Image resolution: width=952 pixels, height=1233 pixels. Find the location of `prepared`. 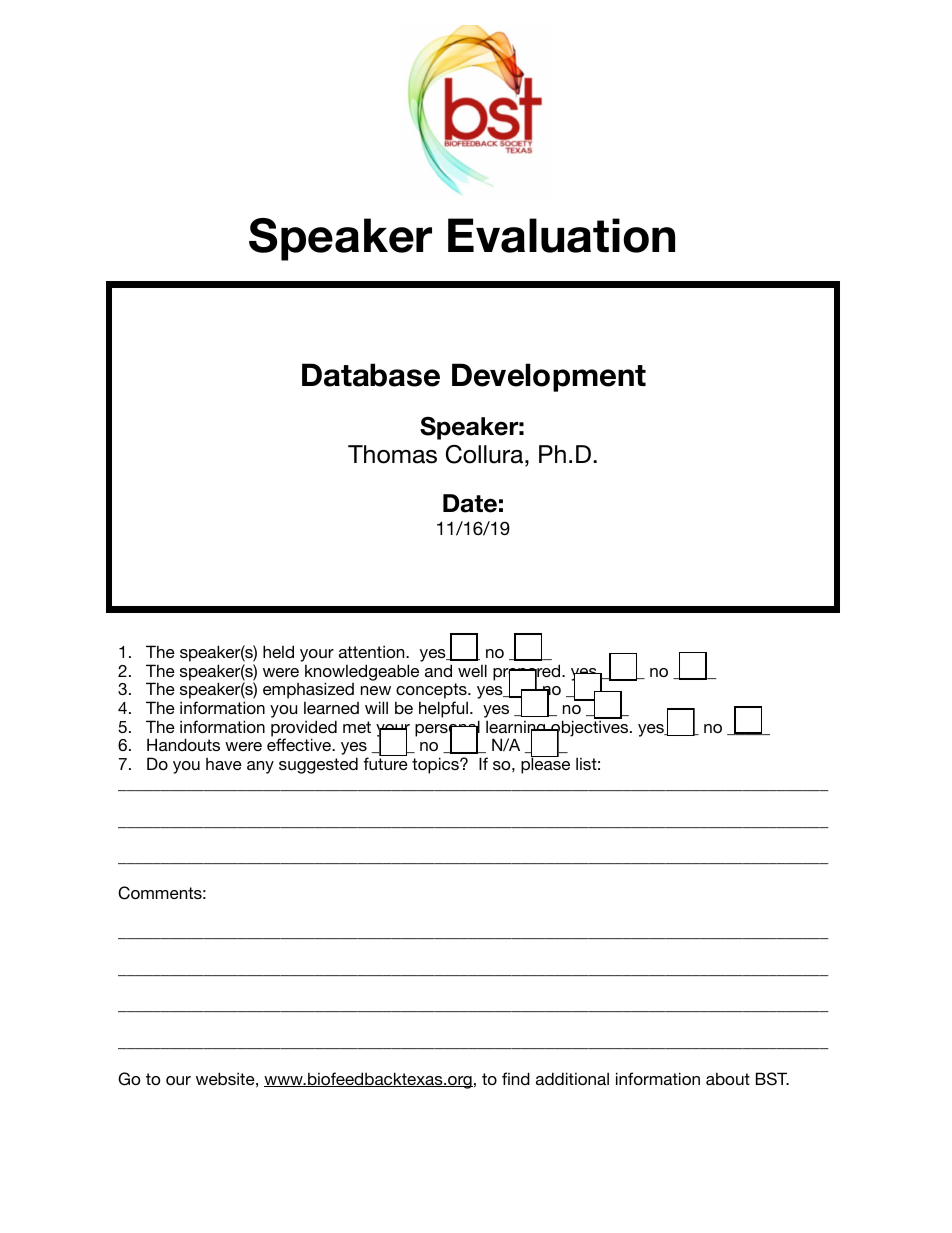

prepared is located at coordinates (528, 673).
